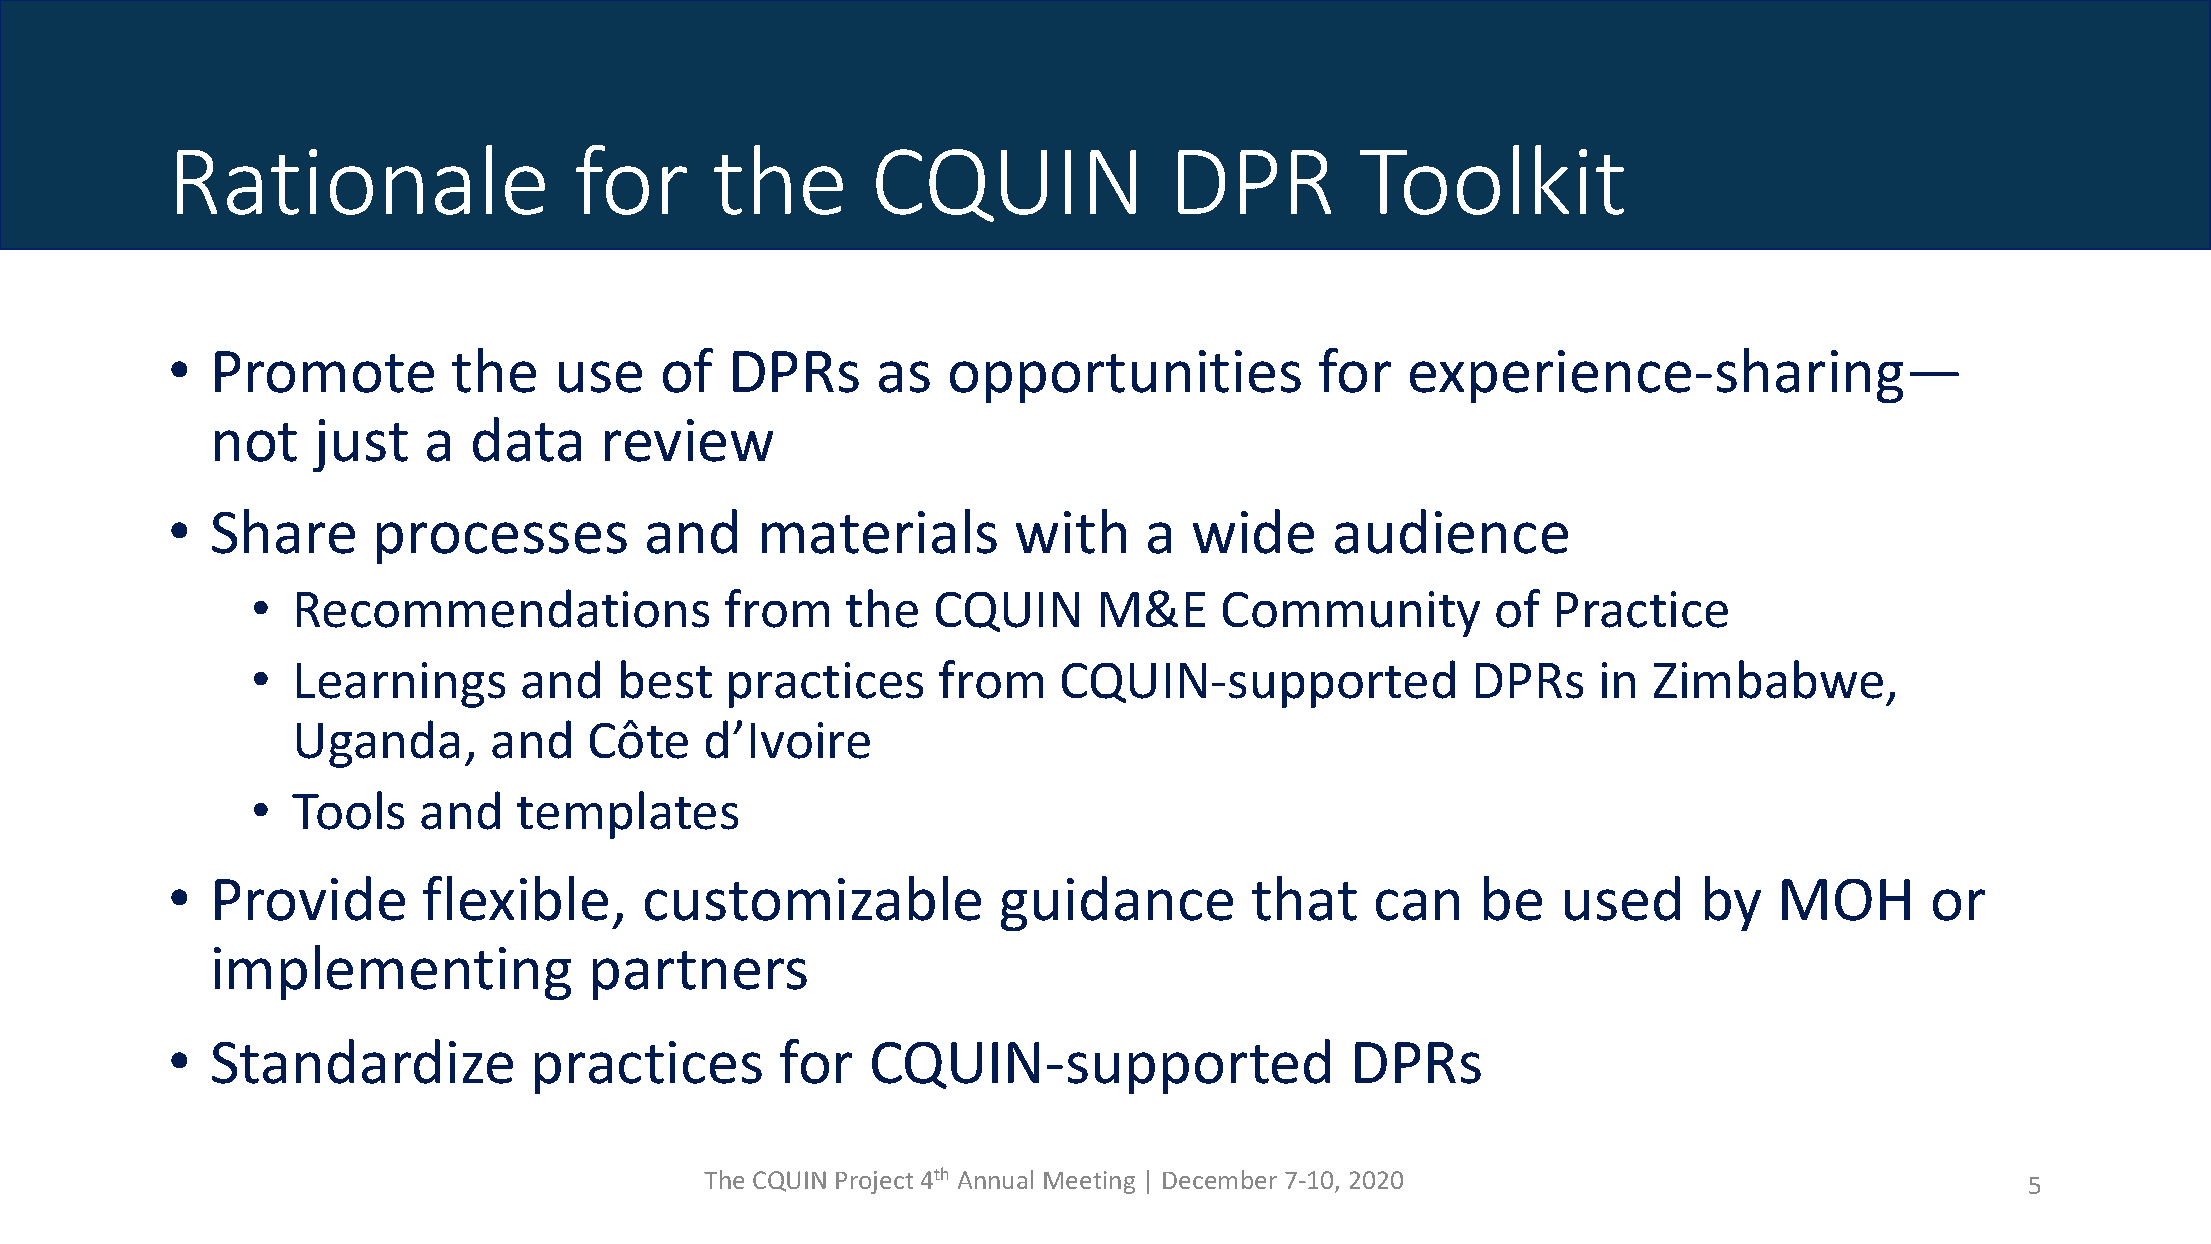  Describe the element at coordinates (361, 180) in the screenshot. I see `Rationale` at that location.
